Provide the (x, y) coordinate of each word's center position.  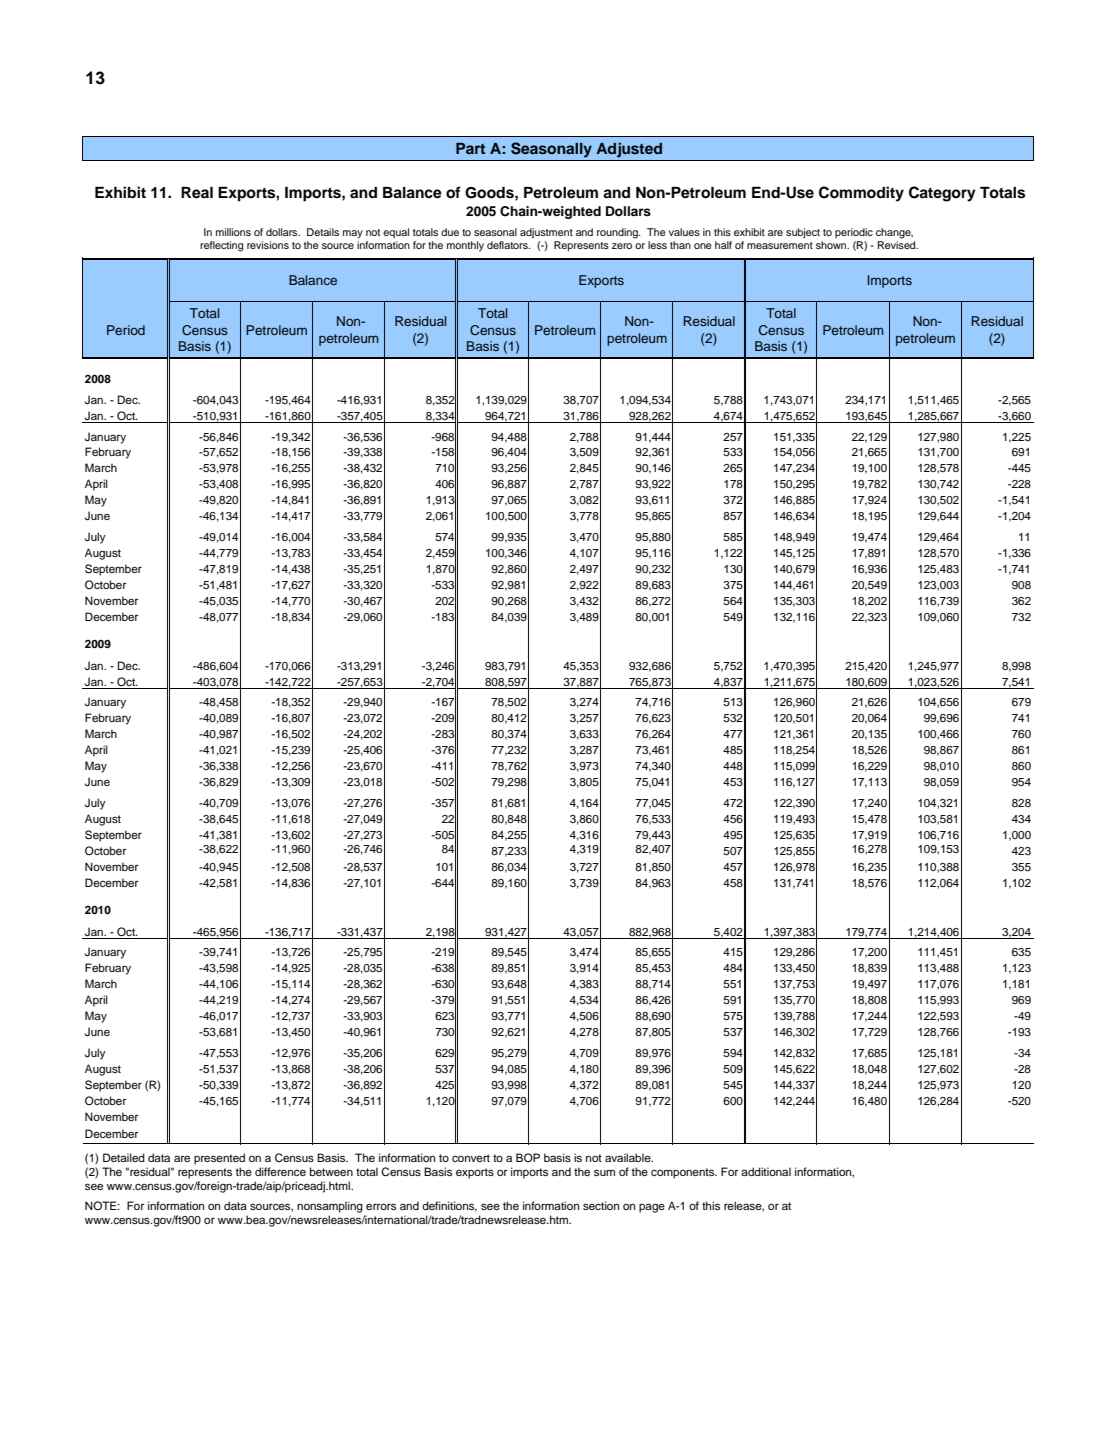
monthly (465, 246)
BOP (528, 1157)
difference (280, 1171)
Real (197, 193)
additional (766, 1171)
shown (832, 245)
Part (470, 148)
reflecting (221, 246)
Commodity (861, 194)
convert (471, 1158)
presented (219, 1159)
